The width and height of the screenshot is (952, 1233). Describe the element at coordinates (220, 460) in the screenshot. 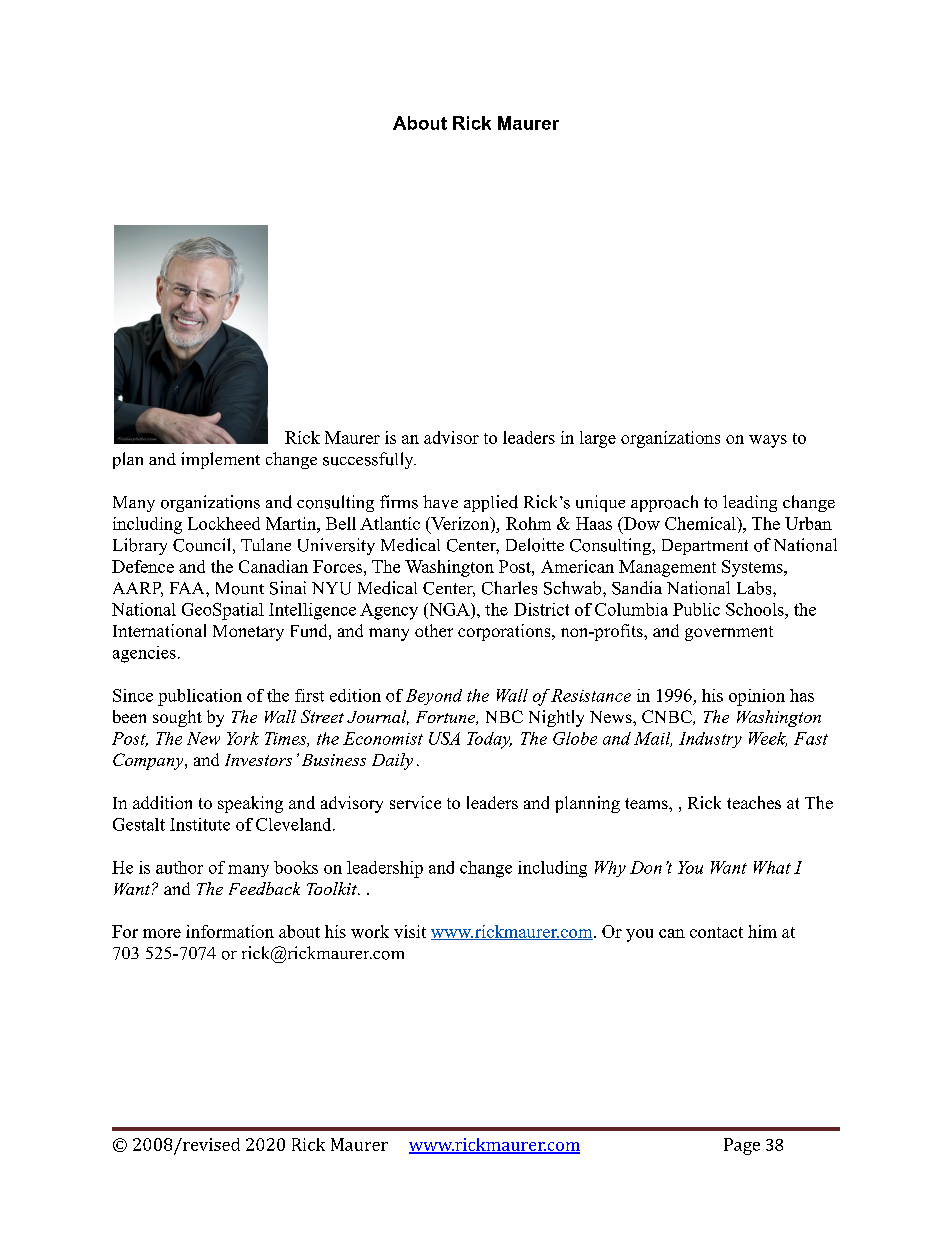

I see `implement` at that location.
